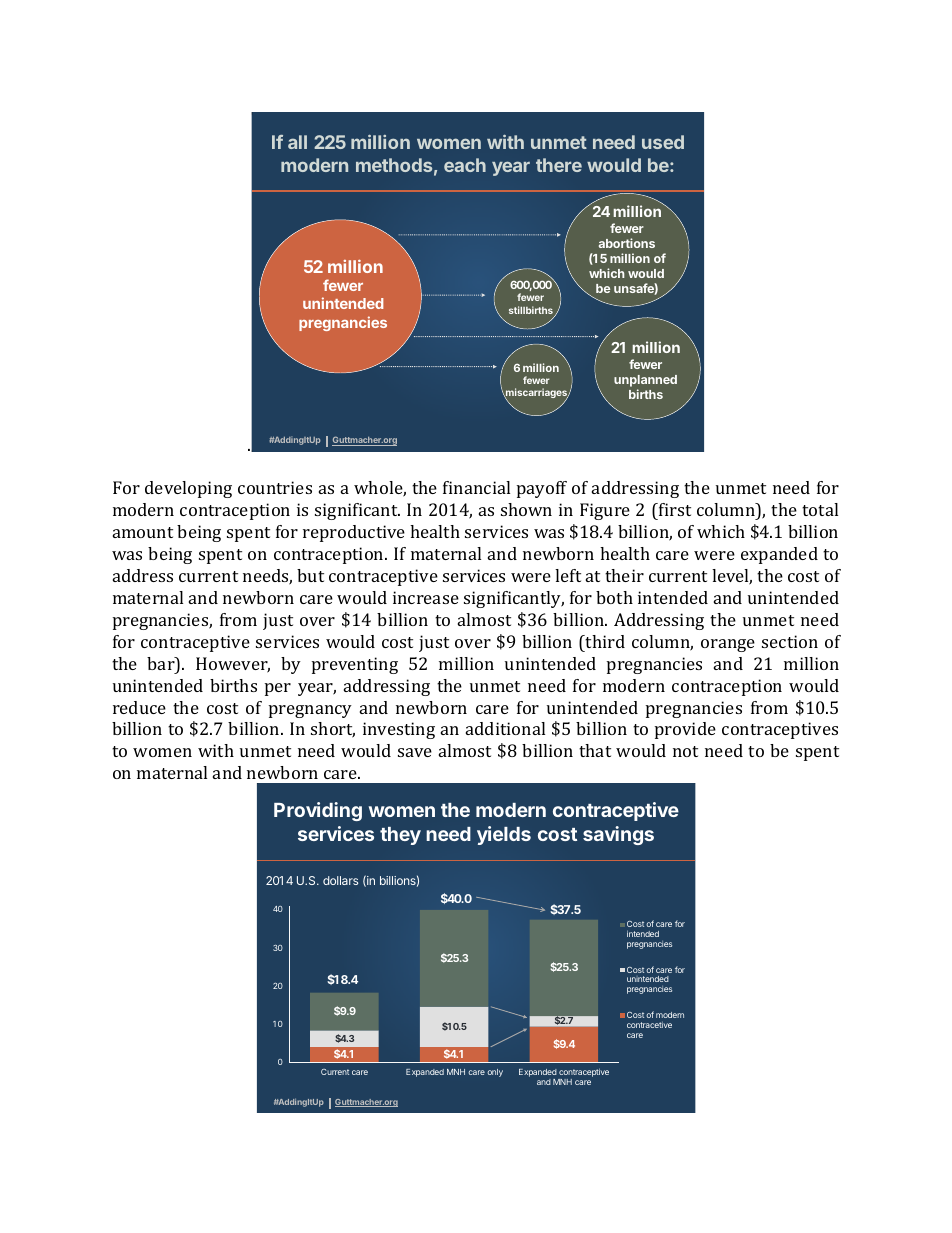 The height and width of the page is (1233, 952). What do you see at coordinates (663, 142) in the page?
I see `used` at bounding box center [663, 142].
